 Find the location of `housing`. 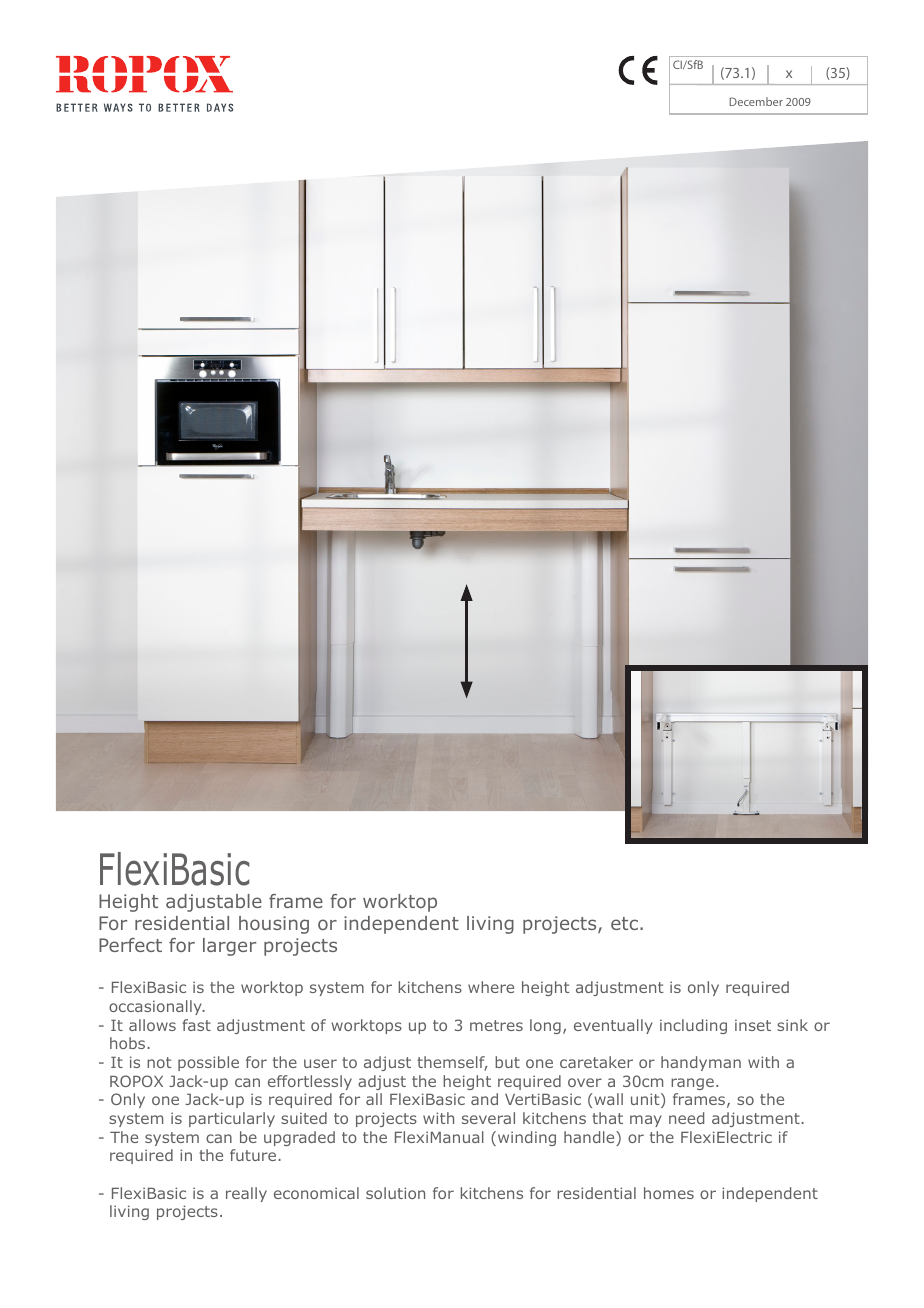

housing is located at coordinates (274, 925).
